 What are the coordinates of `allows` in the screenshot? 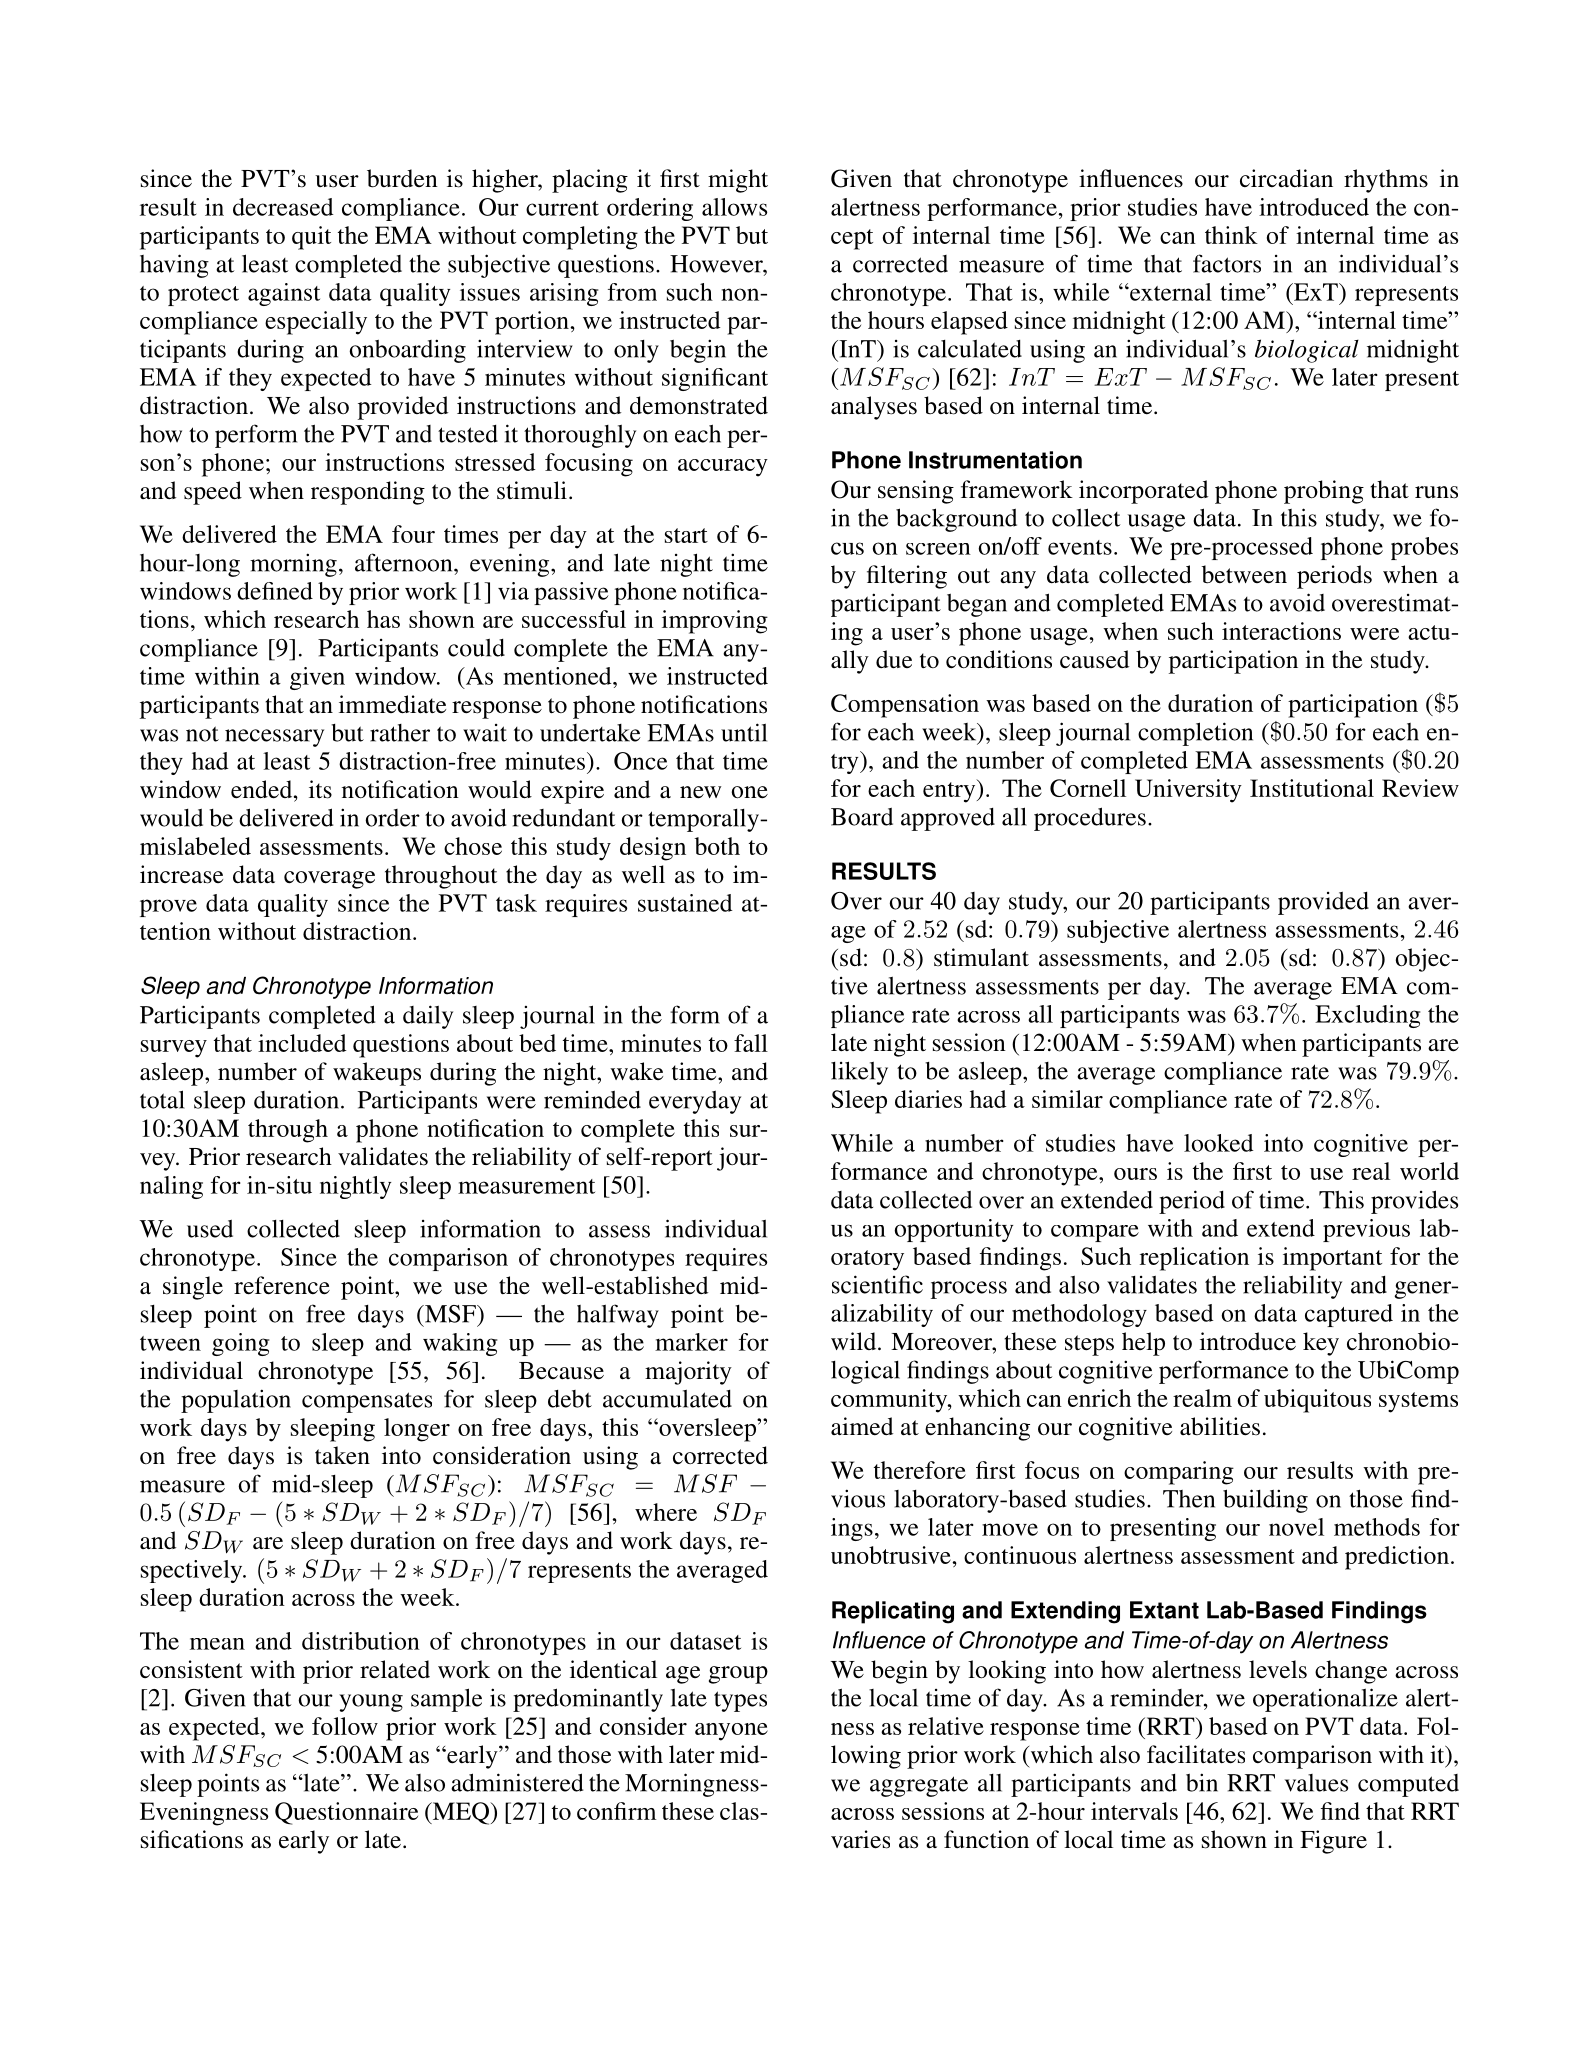 It's located at (734, 207).
